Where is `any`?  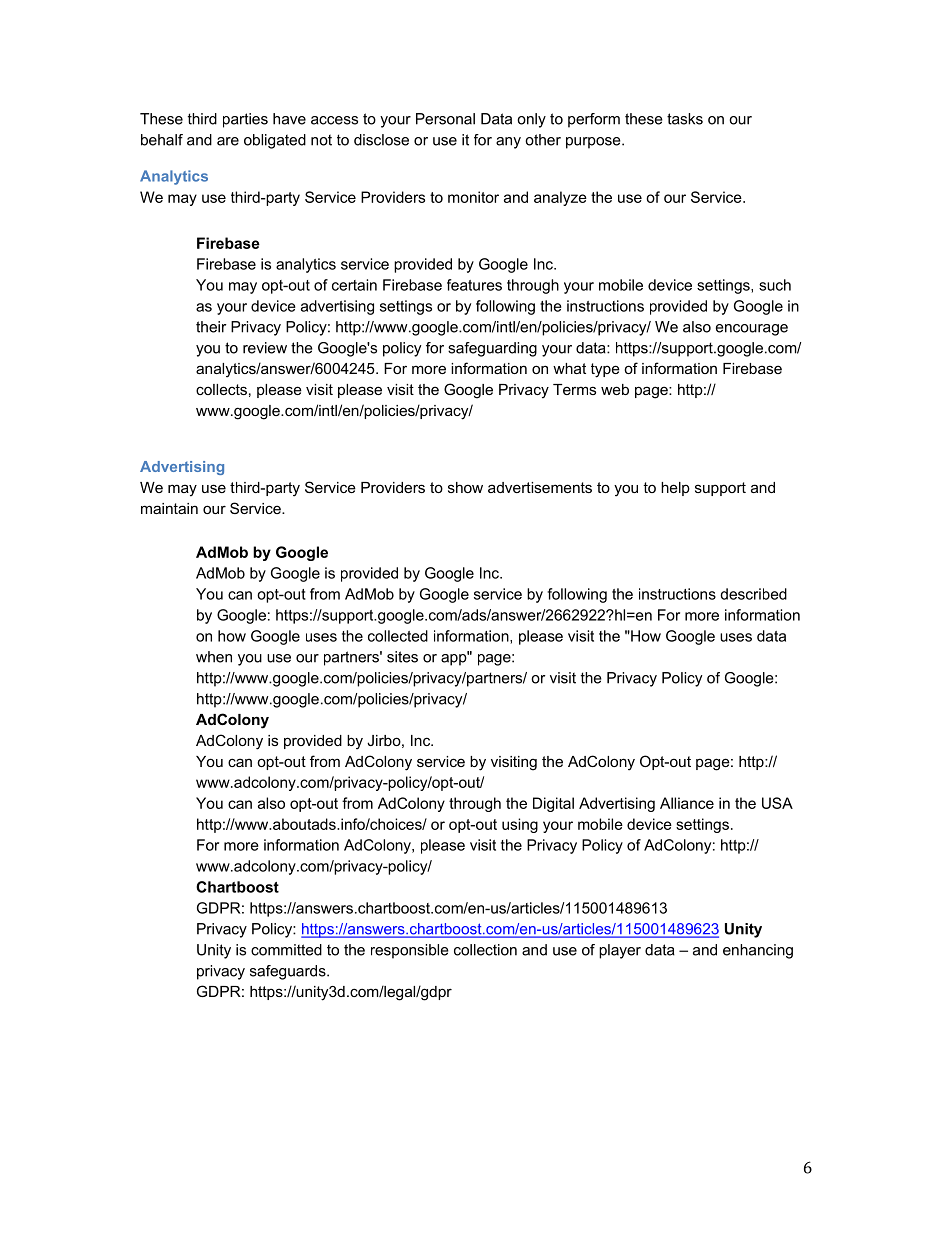 any is located at coordinates (508, 143).
